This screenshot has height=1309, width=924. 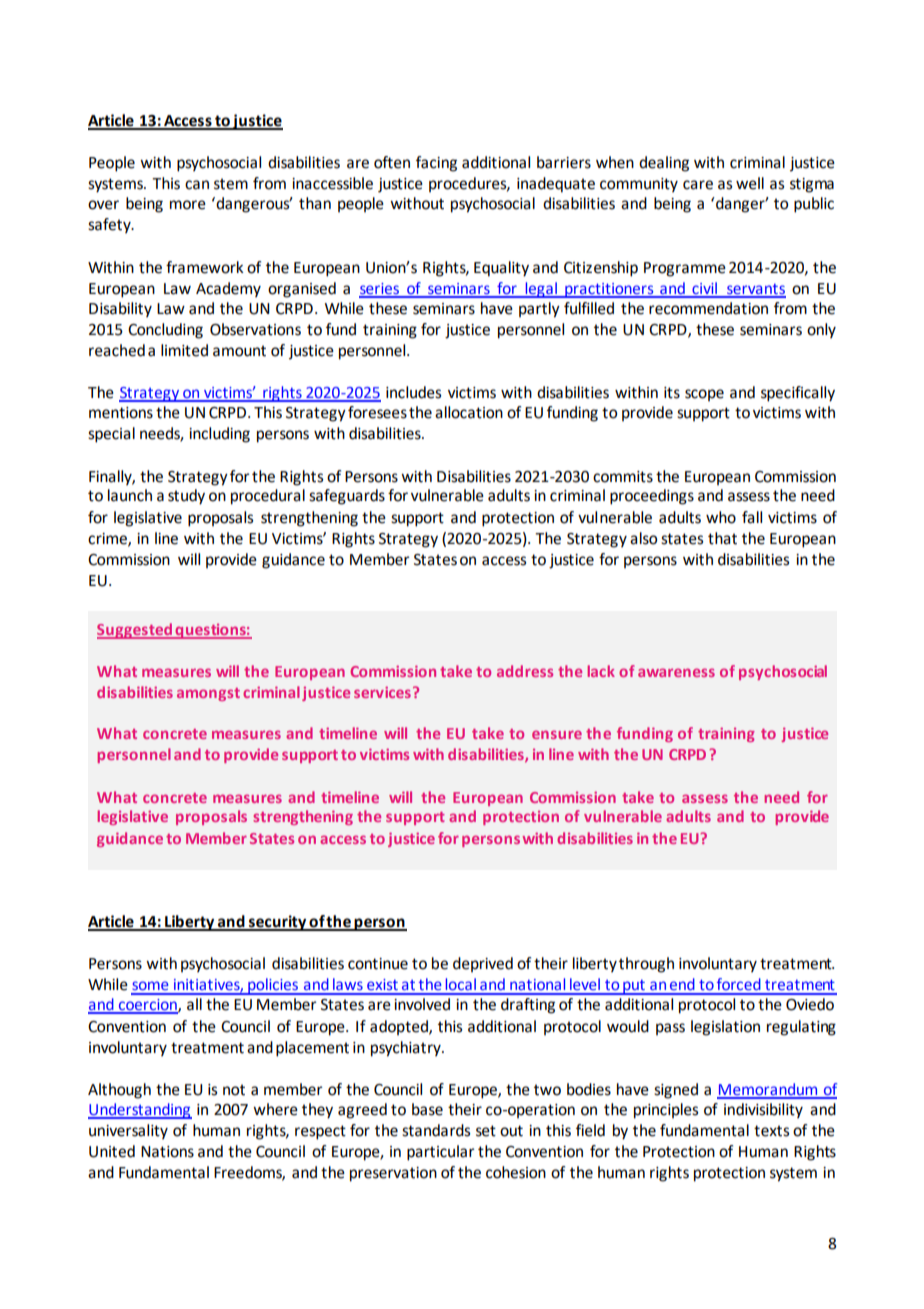 I want to click on amongst, so click(x=208, y=694).
